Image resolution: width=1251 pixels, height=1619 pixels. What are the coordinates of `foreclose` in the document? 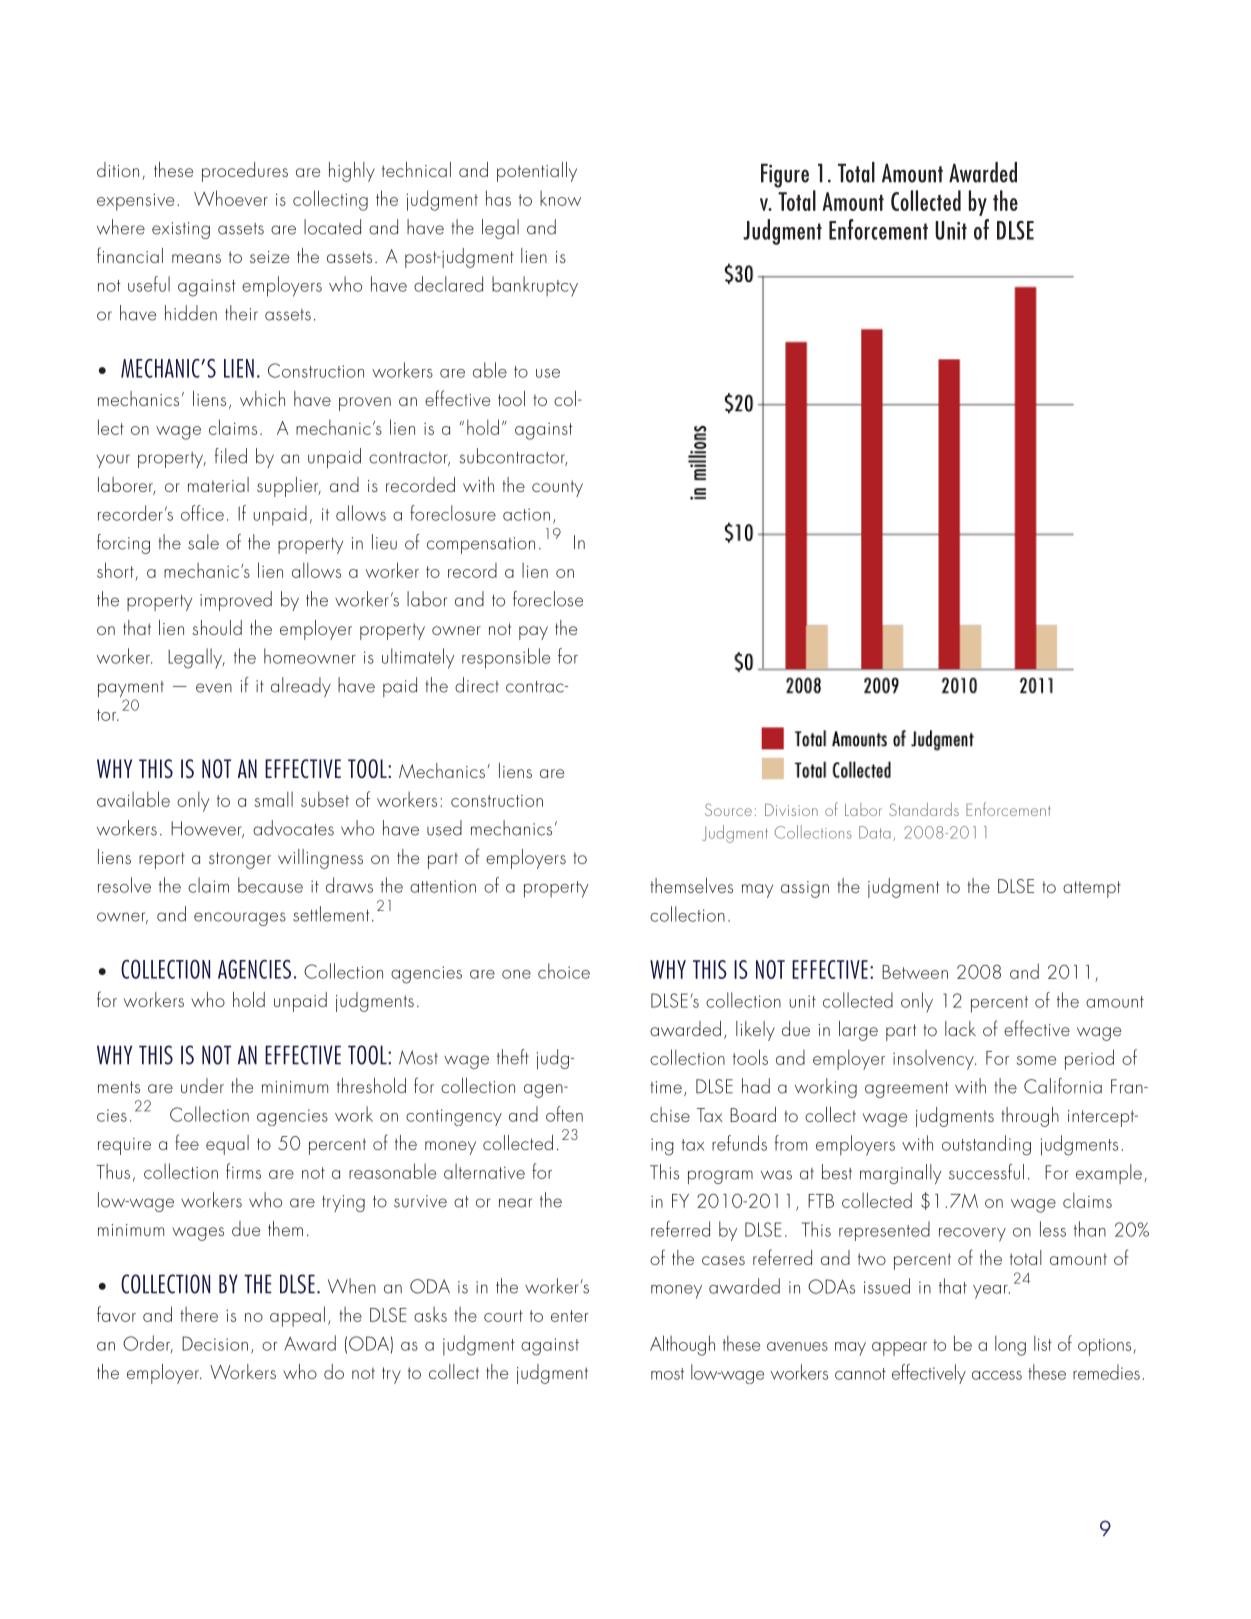 It's located at (548, 599).
